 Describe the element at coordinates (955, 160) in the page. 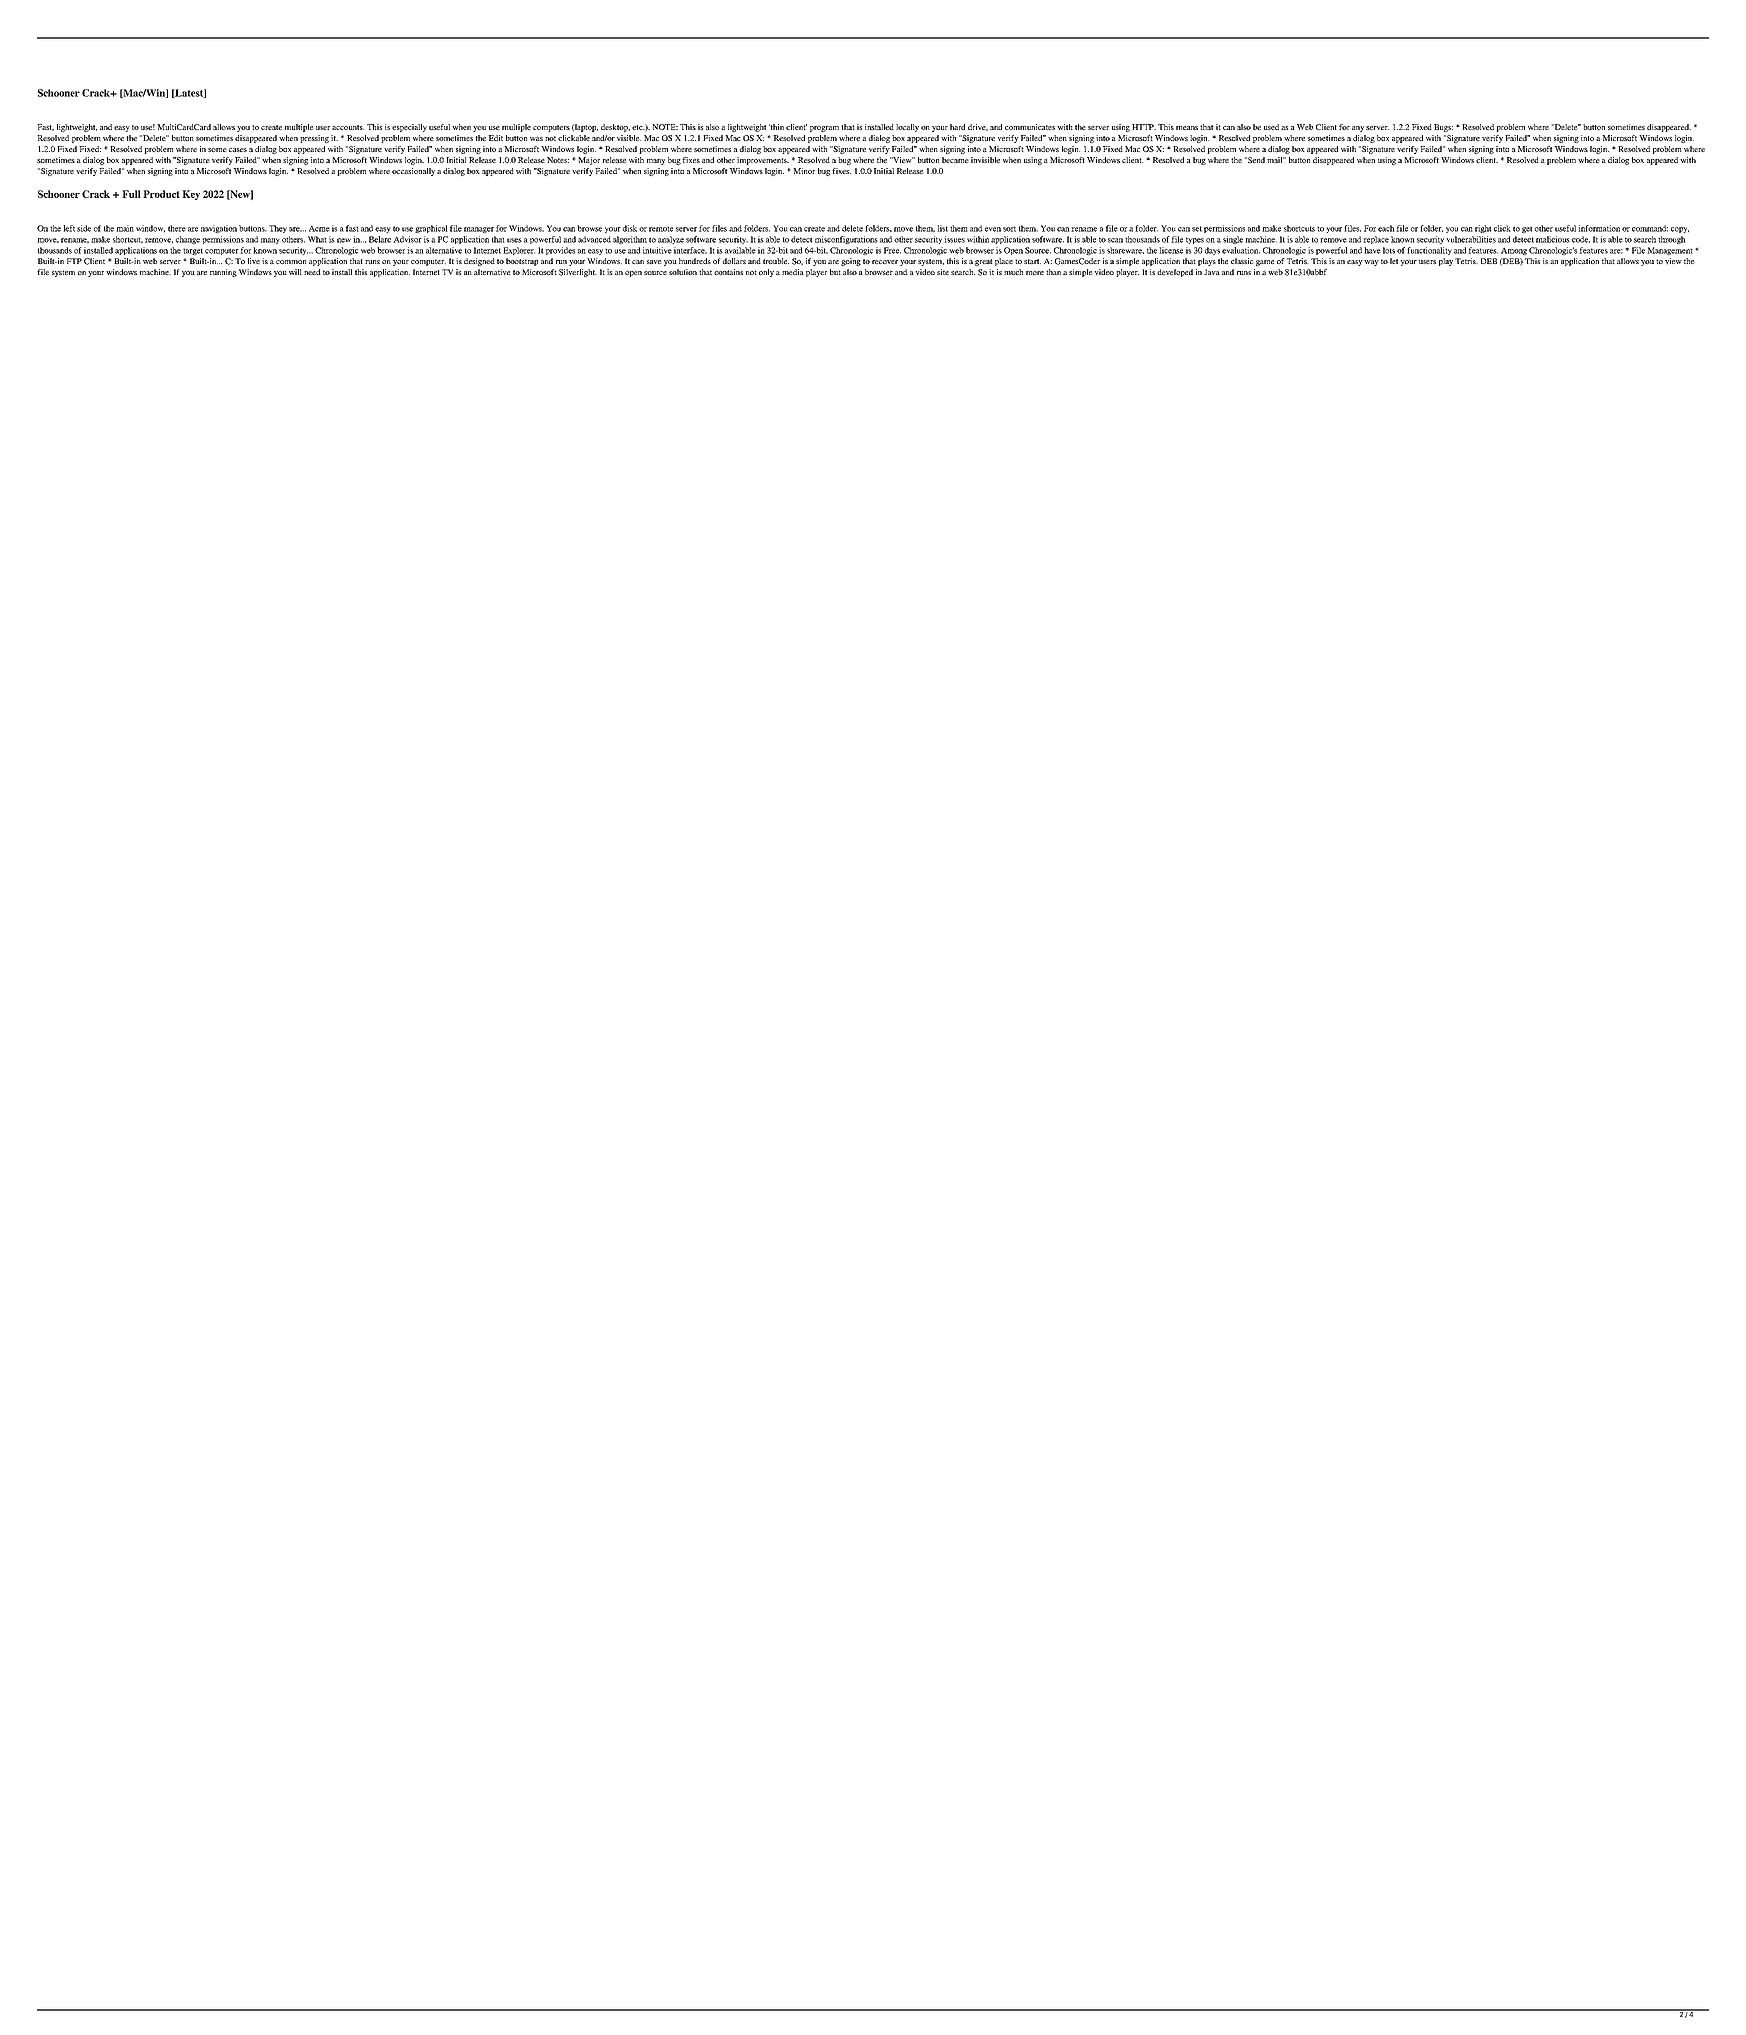

I see `became` at that location.
